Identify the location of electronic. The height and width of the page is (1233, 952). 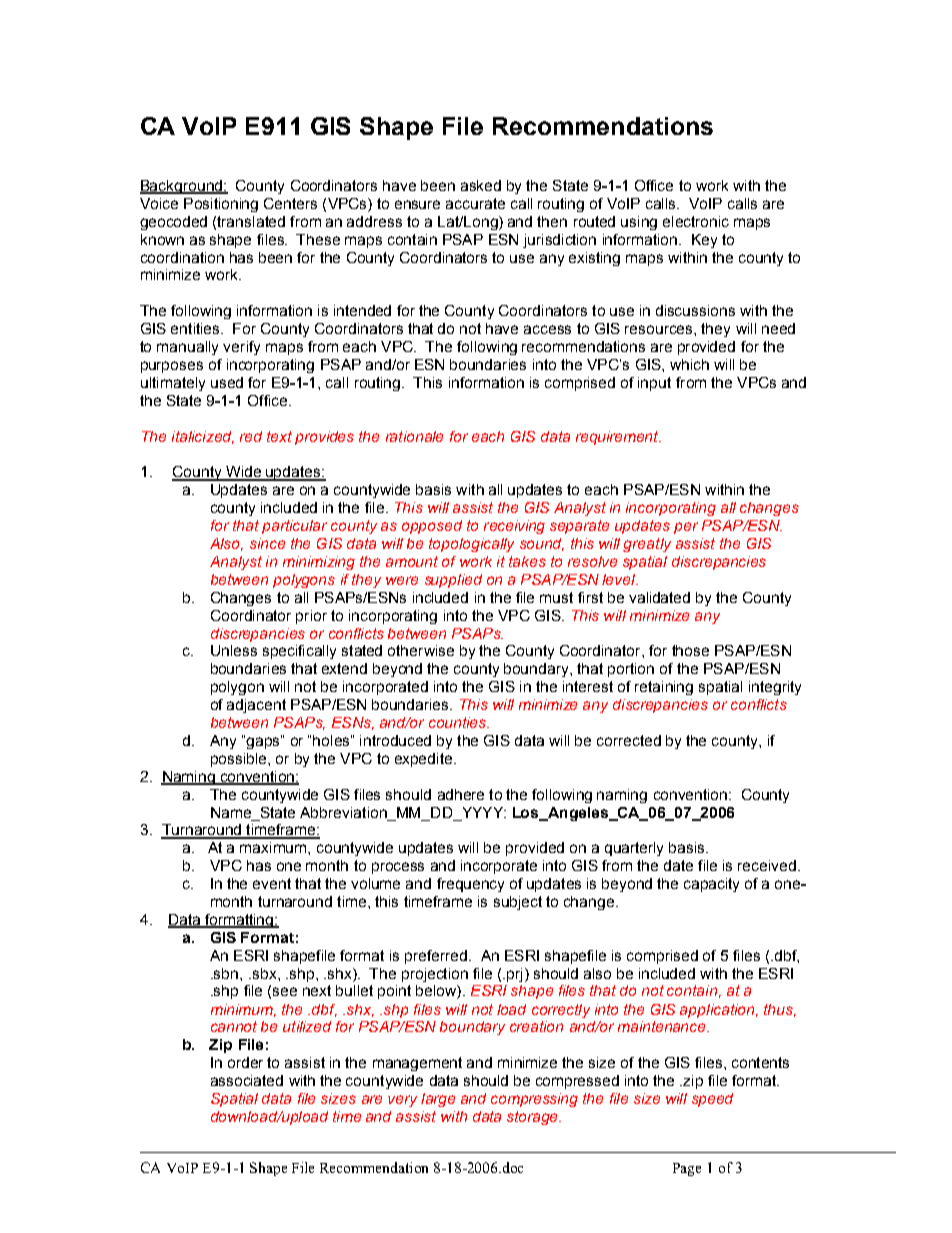
(696, 221).
